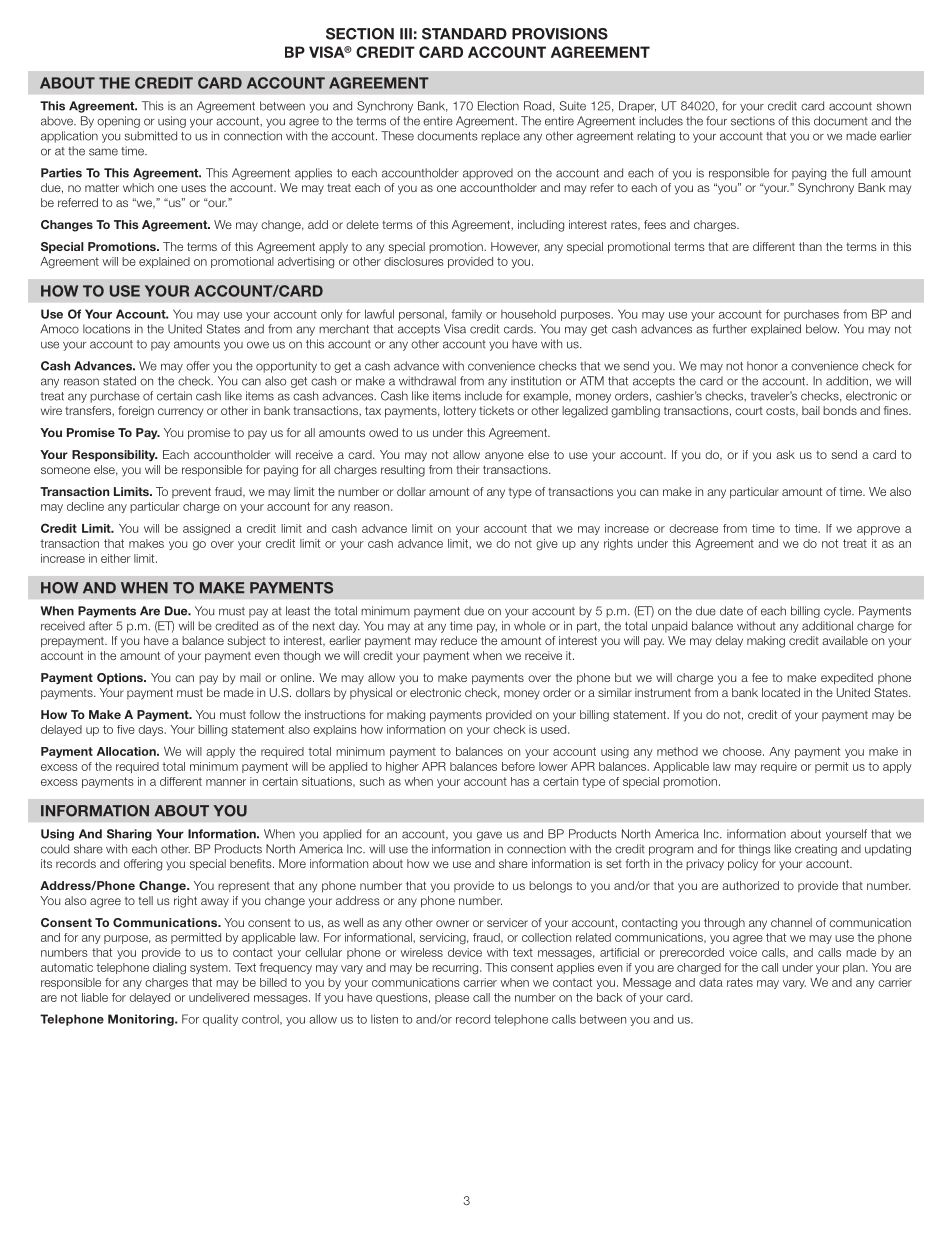 The width and height of the screenshot is (952, 1233). I want to click on dialing, so click(169, 969).
